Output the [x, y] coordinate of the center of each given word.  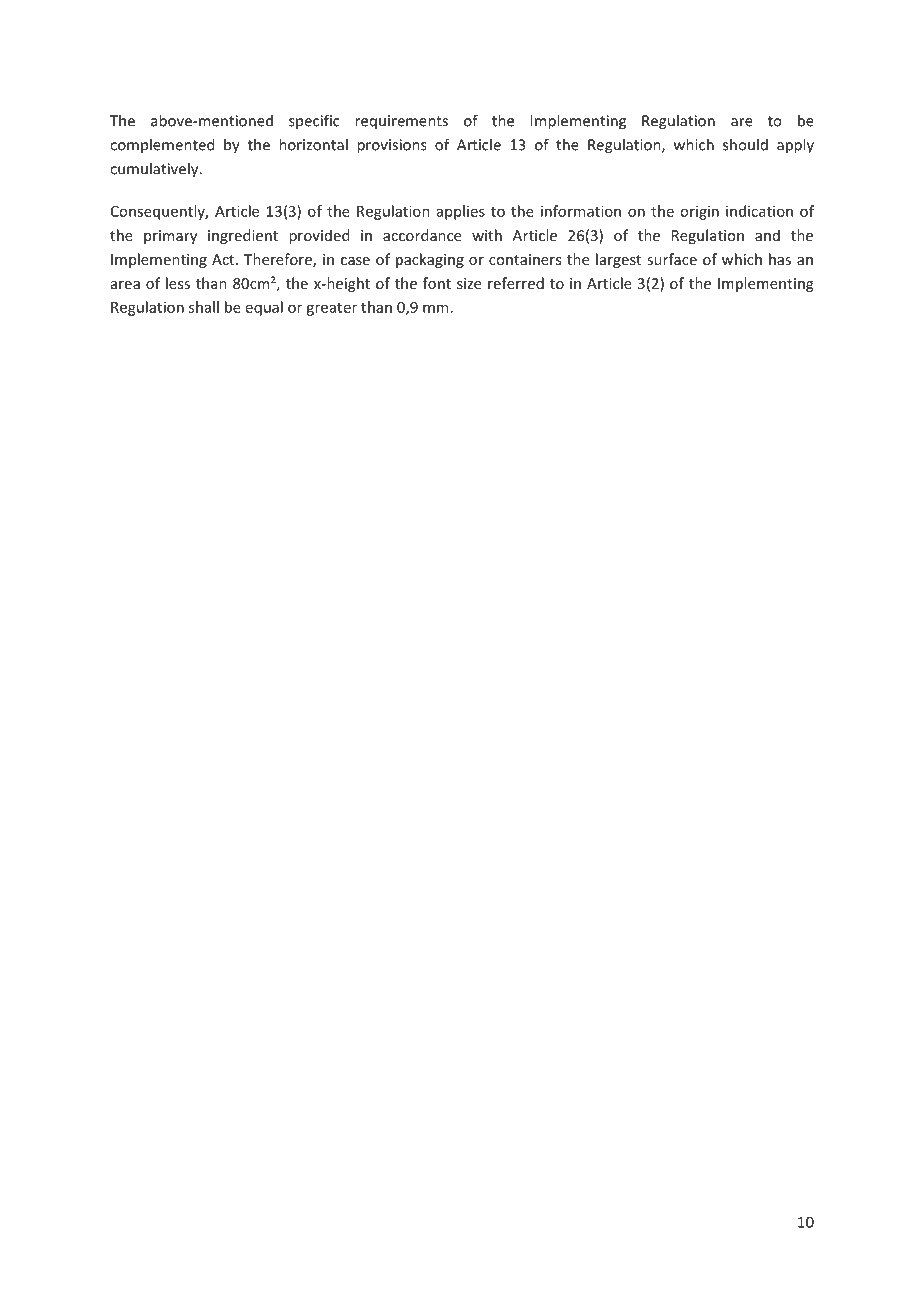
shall [204, 307]
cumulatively [155, 170]
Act [224, 259]
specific [314, 121]
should [745, 144]
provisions [392, 146]
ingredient [243, 236]
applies [461, 212]
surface [672, 259]
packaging [430, 260]
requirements [401, 122]
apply [795, 146]
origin [699, 213]
